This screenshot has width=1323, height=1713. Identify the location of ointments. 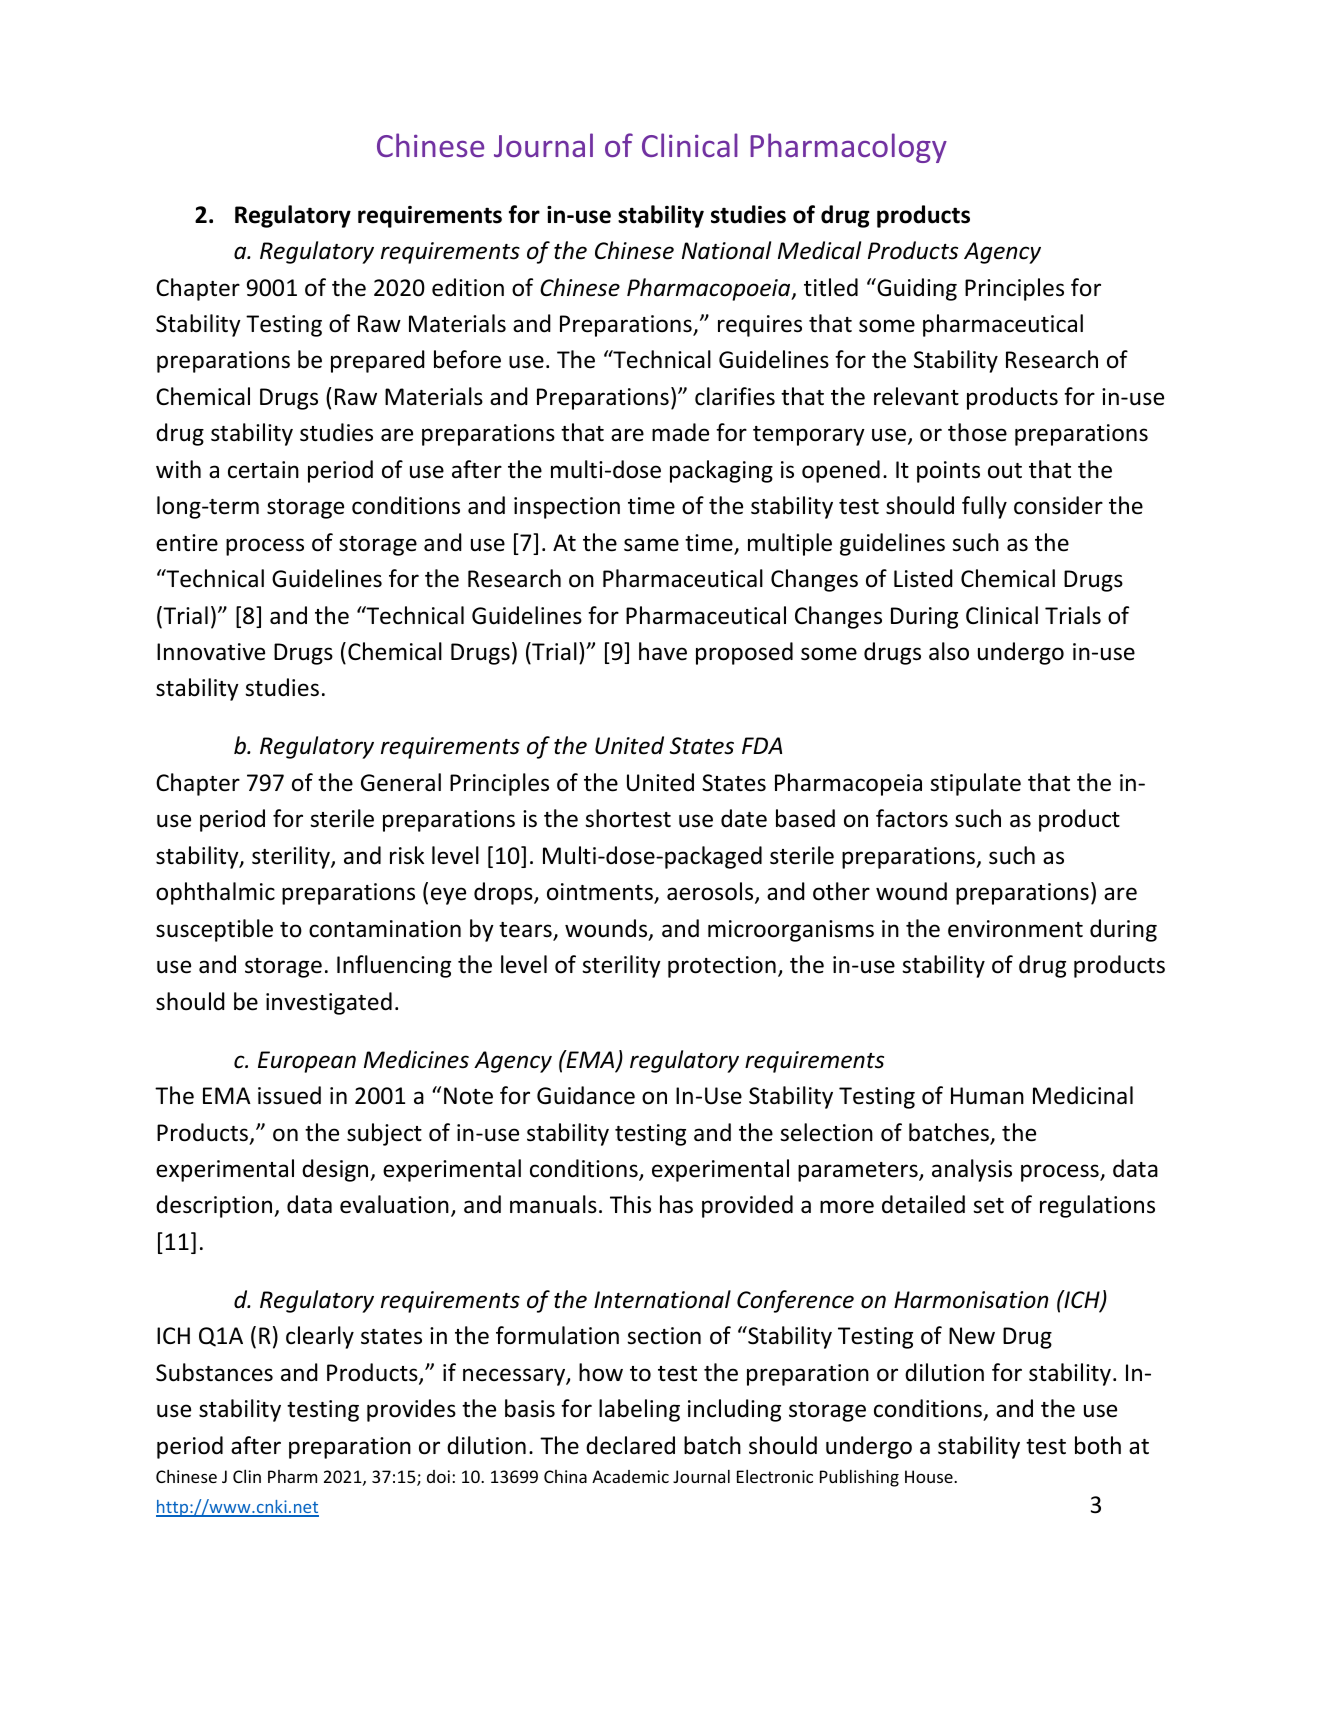
(601, 893).
